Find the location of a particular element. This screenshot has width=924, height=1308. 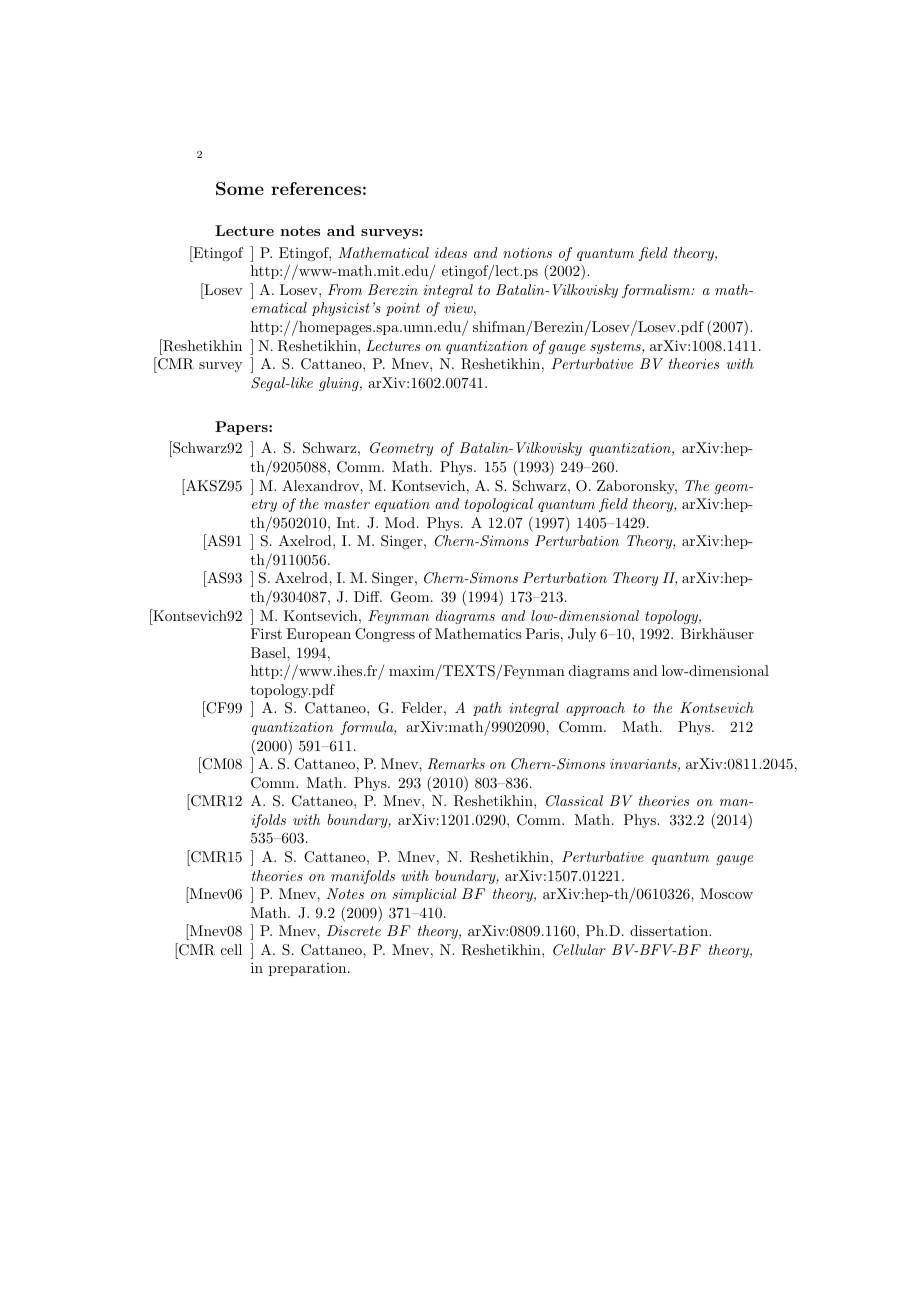

approach is located at coordinates (595, 709).
